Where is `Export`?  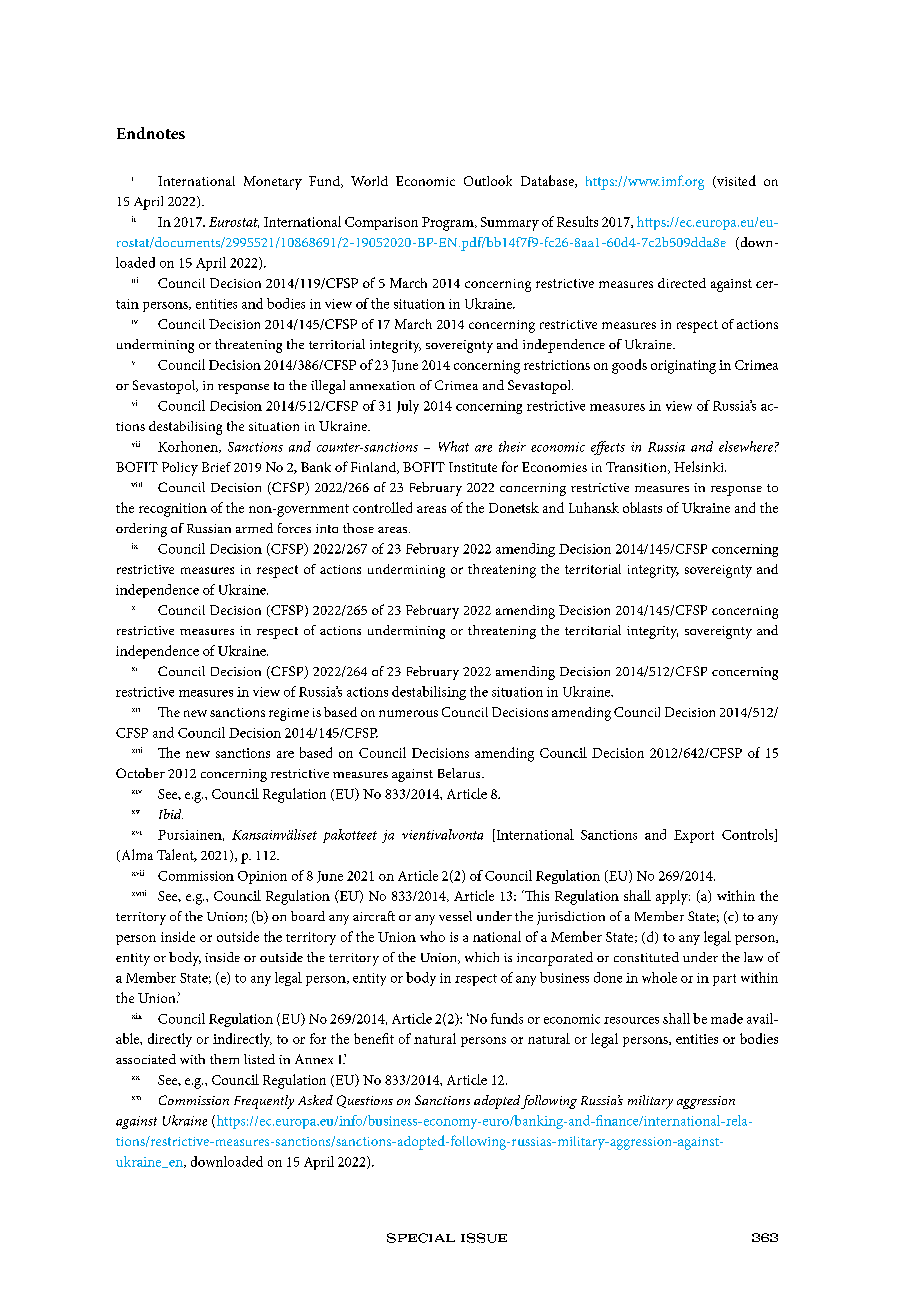
Export is located at coordinates (694, 836).
